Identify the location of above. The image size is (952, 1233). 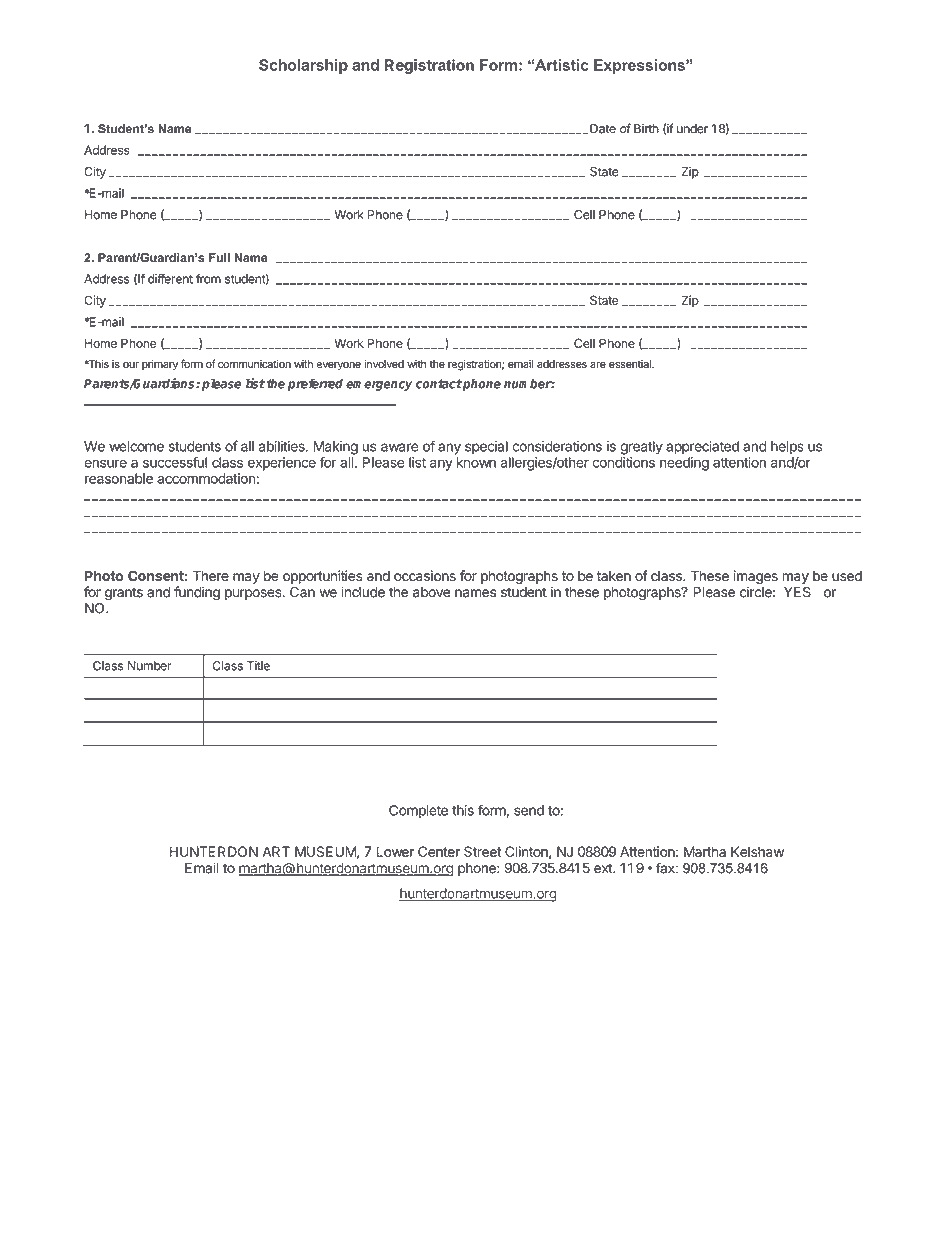
(432, 592).
